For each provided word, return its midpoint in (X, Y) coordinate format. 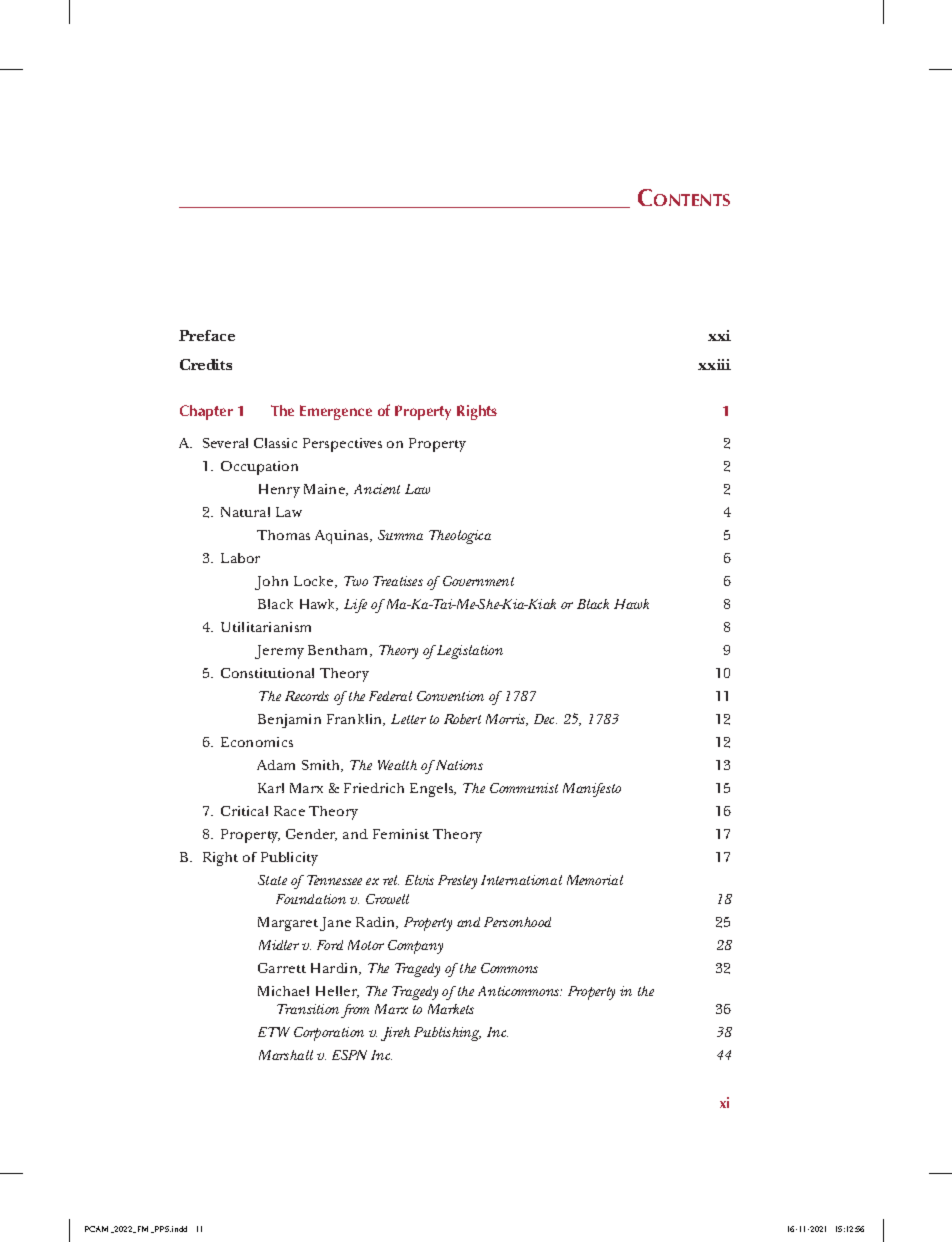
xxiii (714, 364)
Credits (206, 364)
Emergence (336, 412)
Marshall (286, 1055)
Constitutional (267, 673)
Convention (450, 696)
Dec (545, 719)
